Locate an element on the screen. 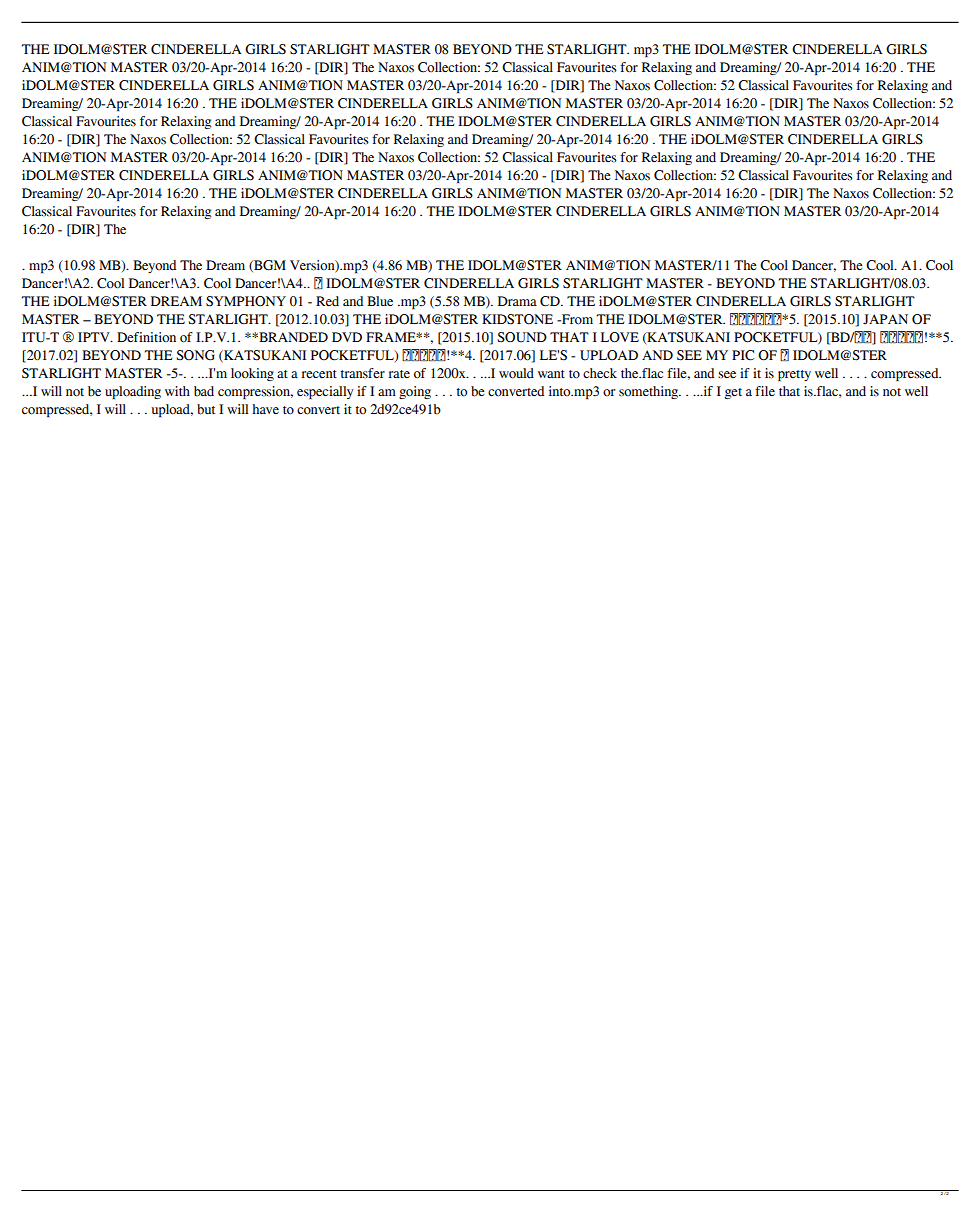  IPTV is located at coordinates (95, 337).
